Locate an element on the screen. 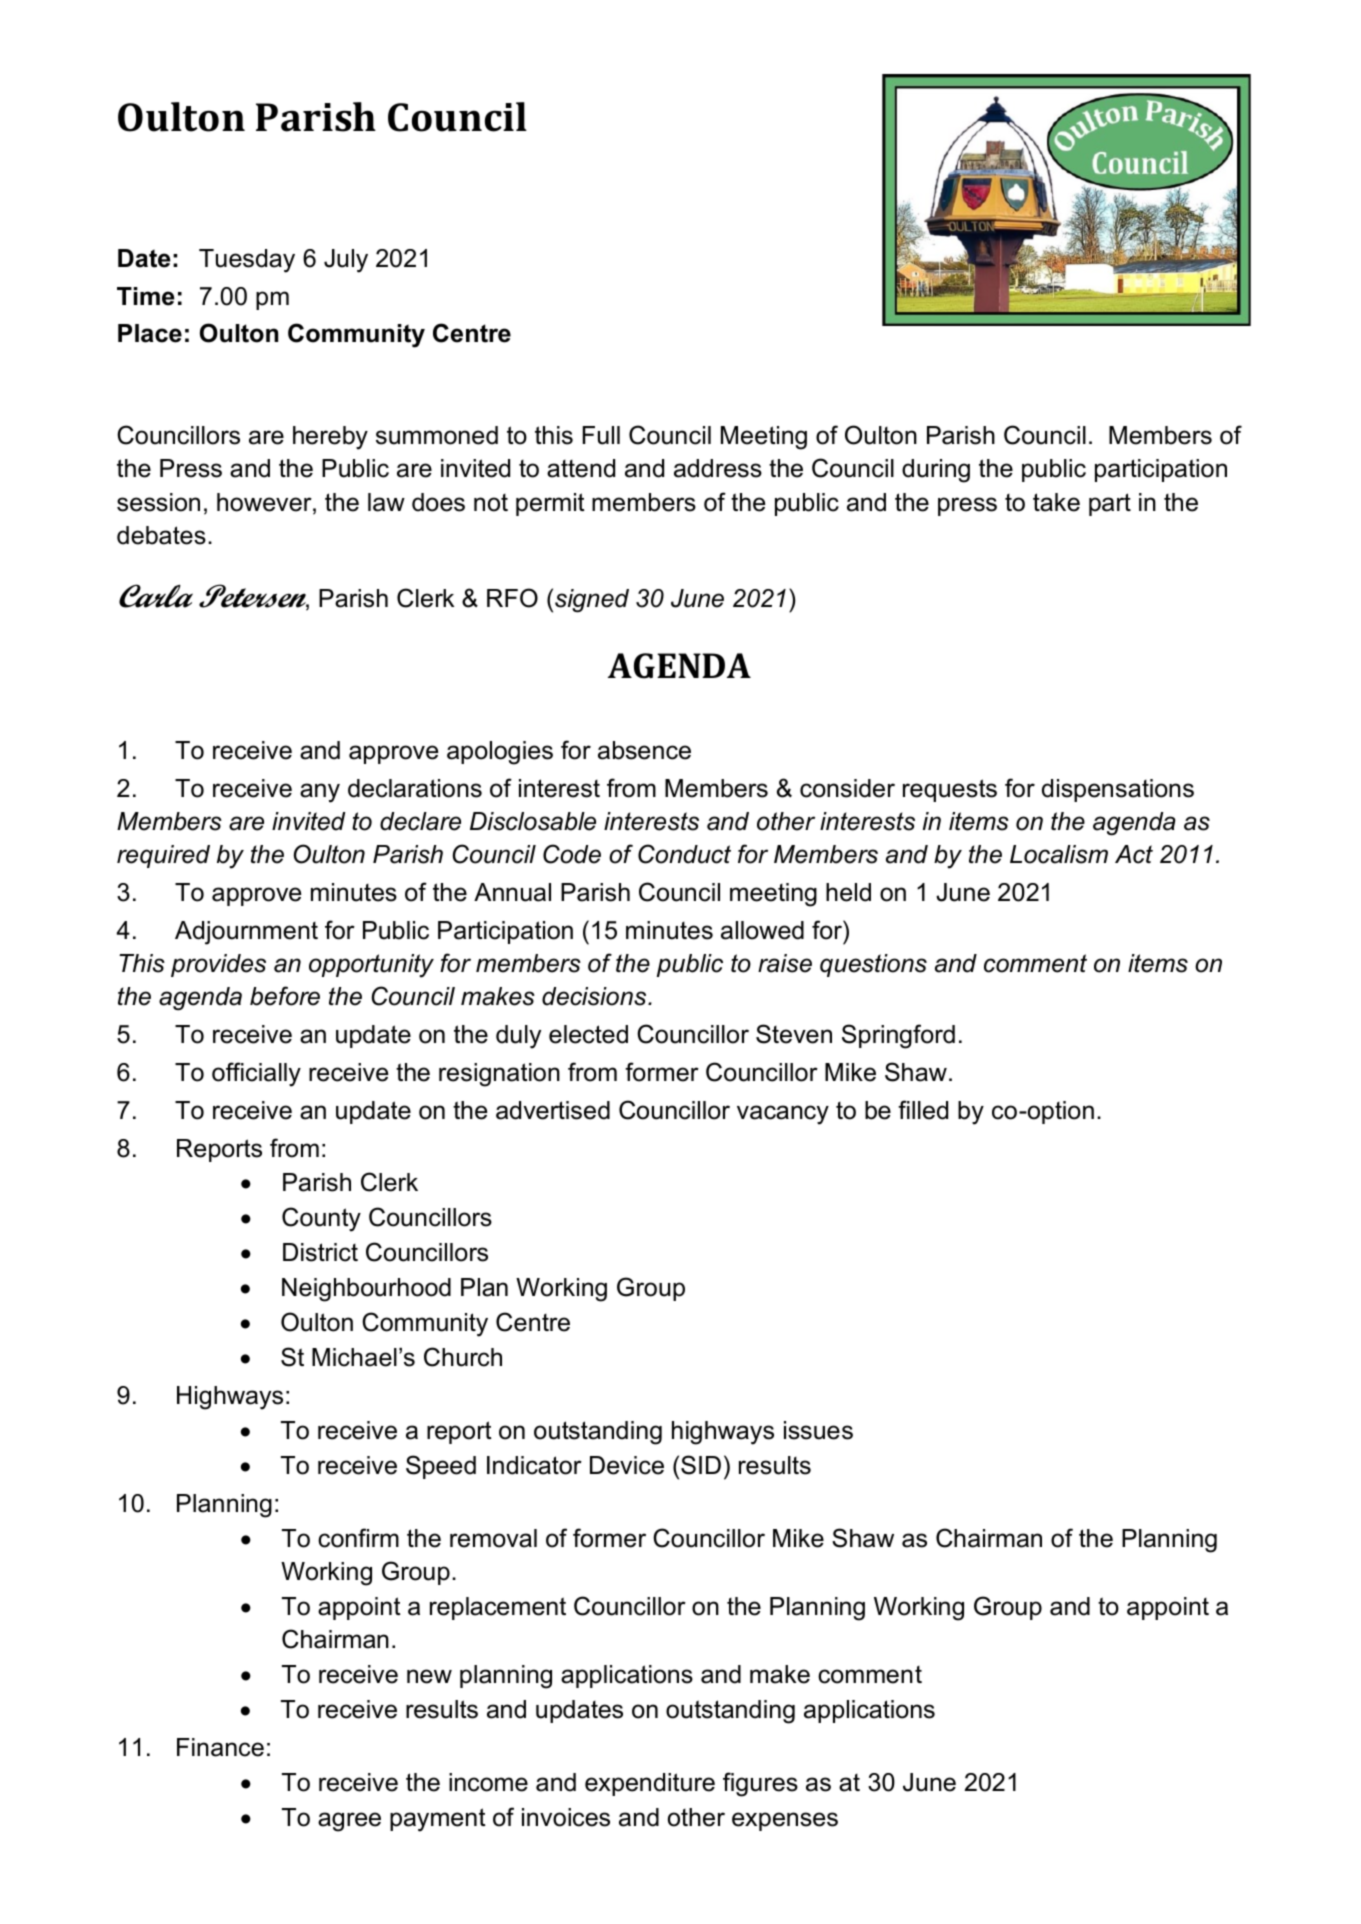 The width and height of the screenshot is (1361, 1924). requests is located at coordinates (950, 790).
